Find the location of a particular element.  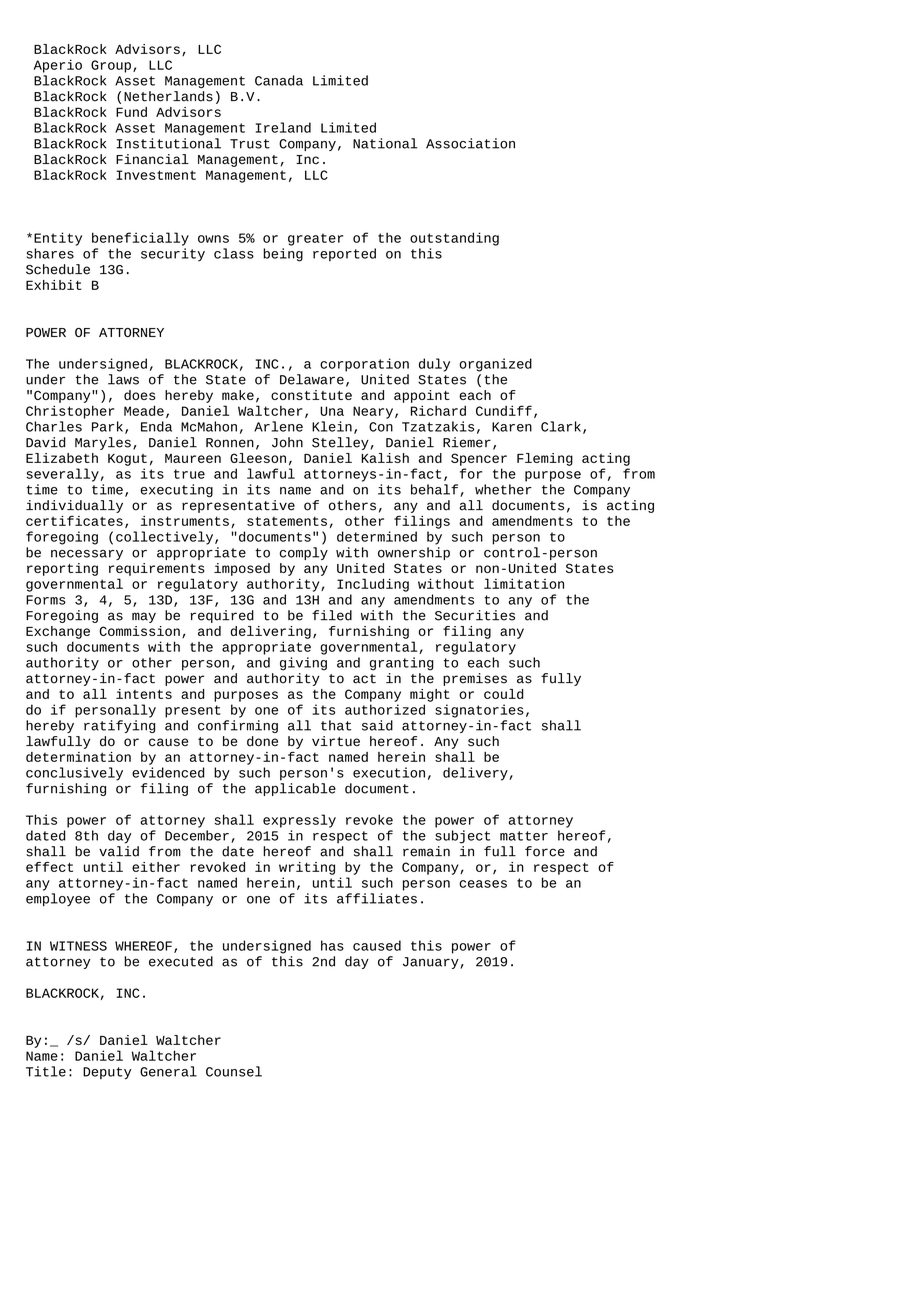

Canada is located at coordinates (279, 80).
